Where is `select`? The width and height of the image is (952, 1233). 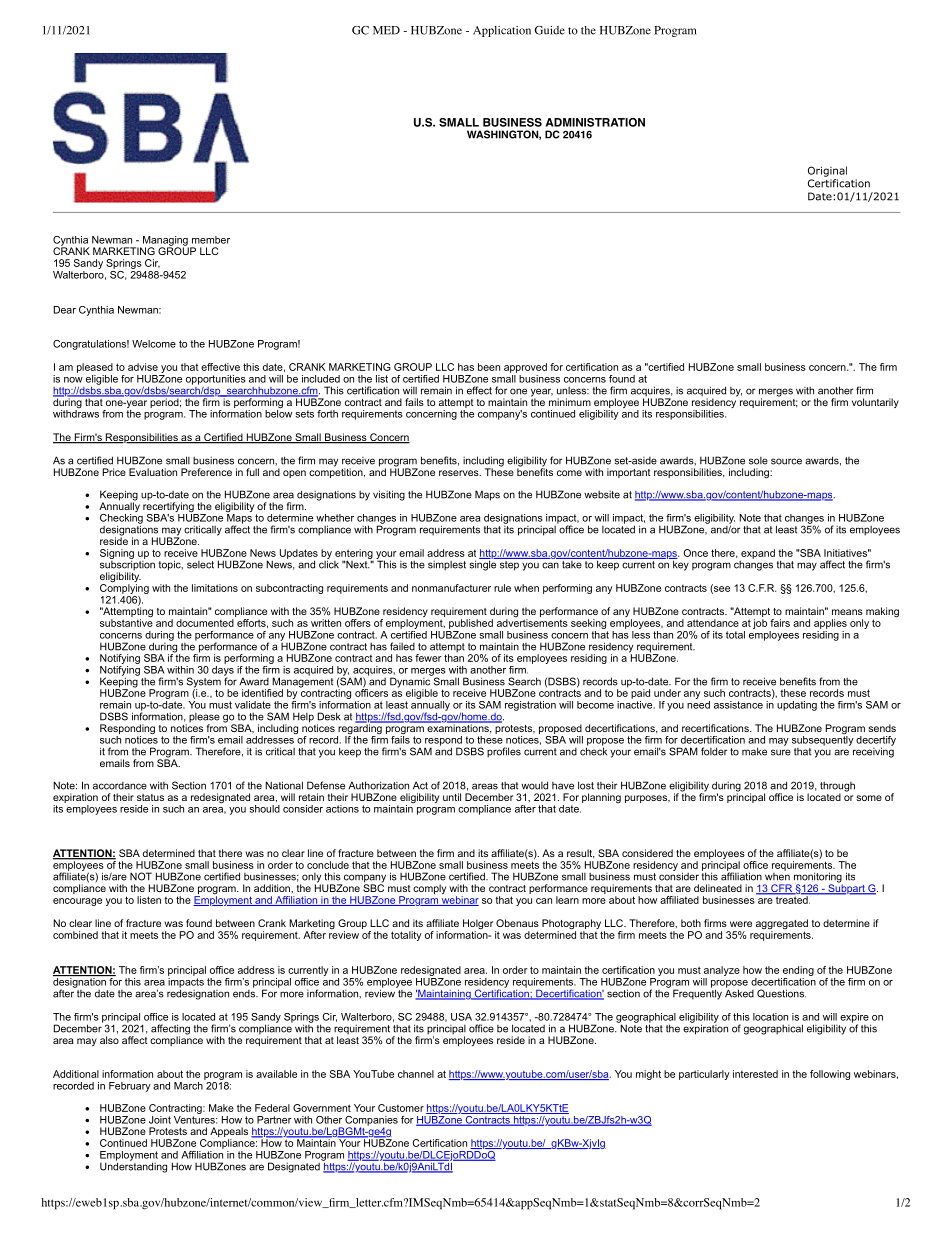
select is located at coordinates (200, 565).
